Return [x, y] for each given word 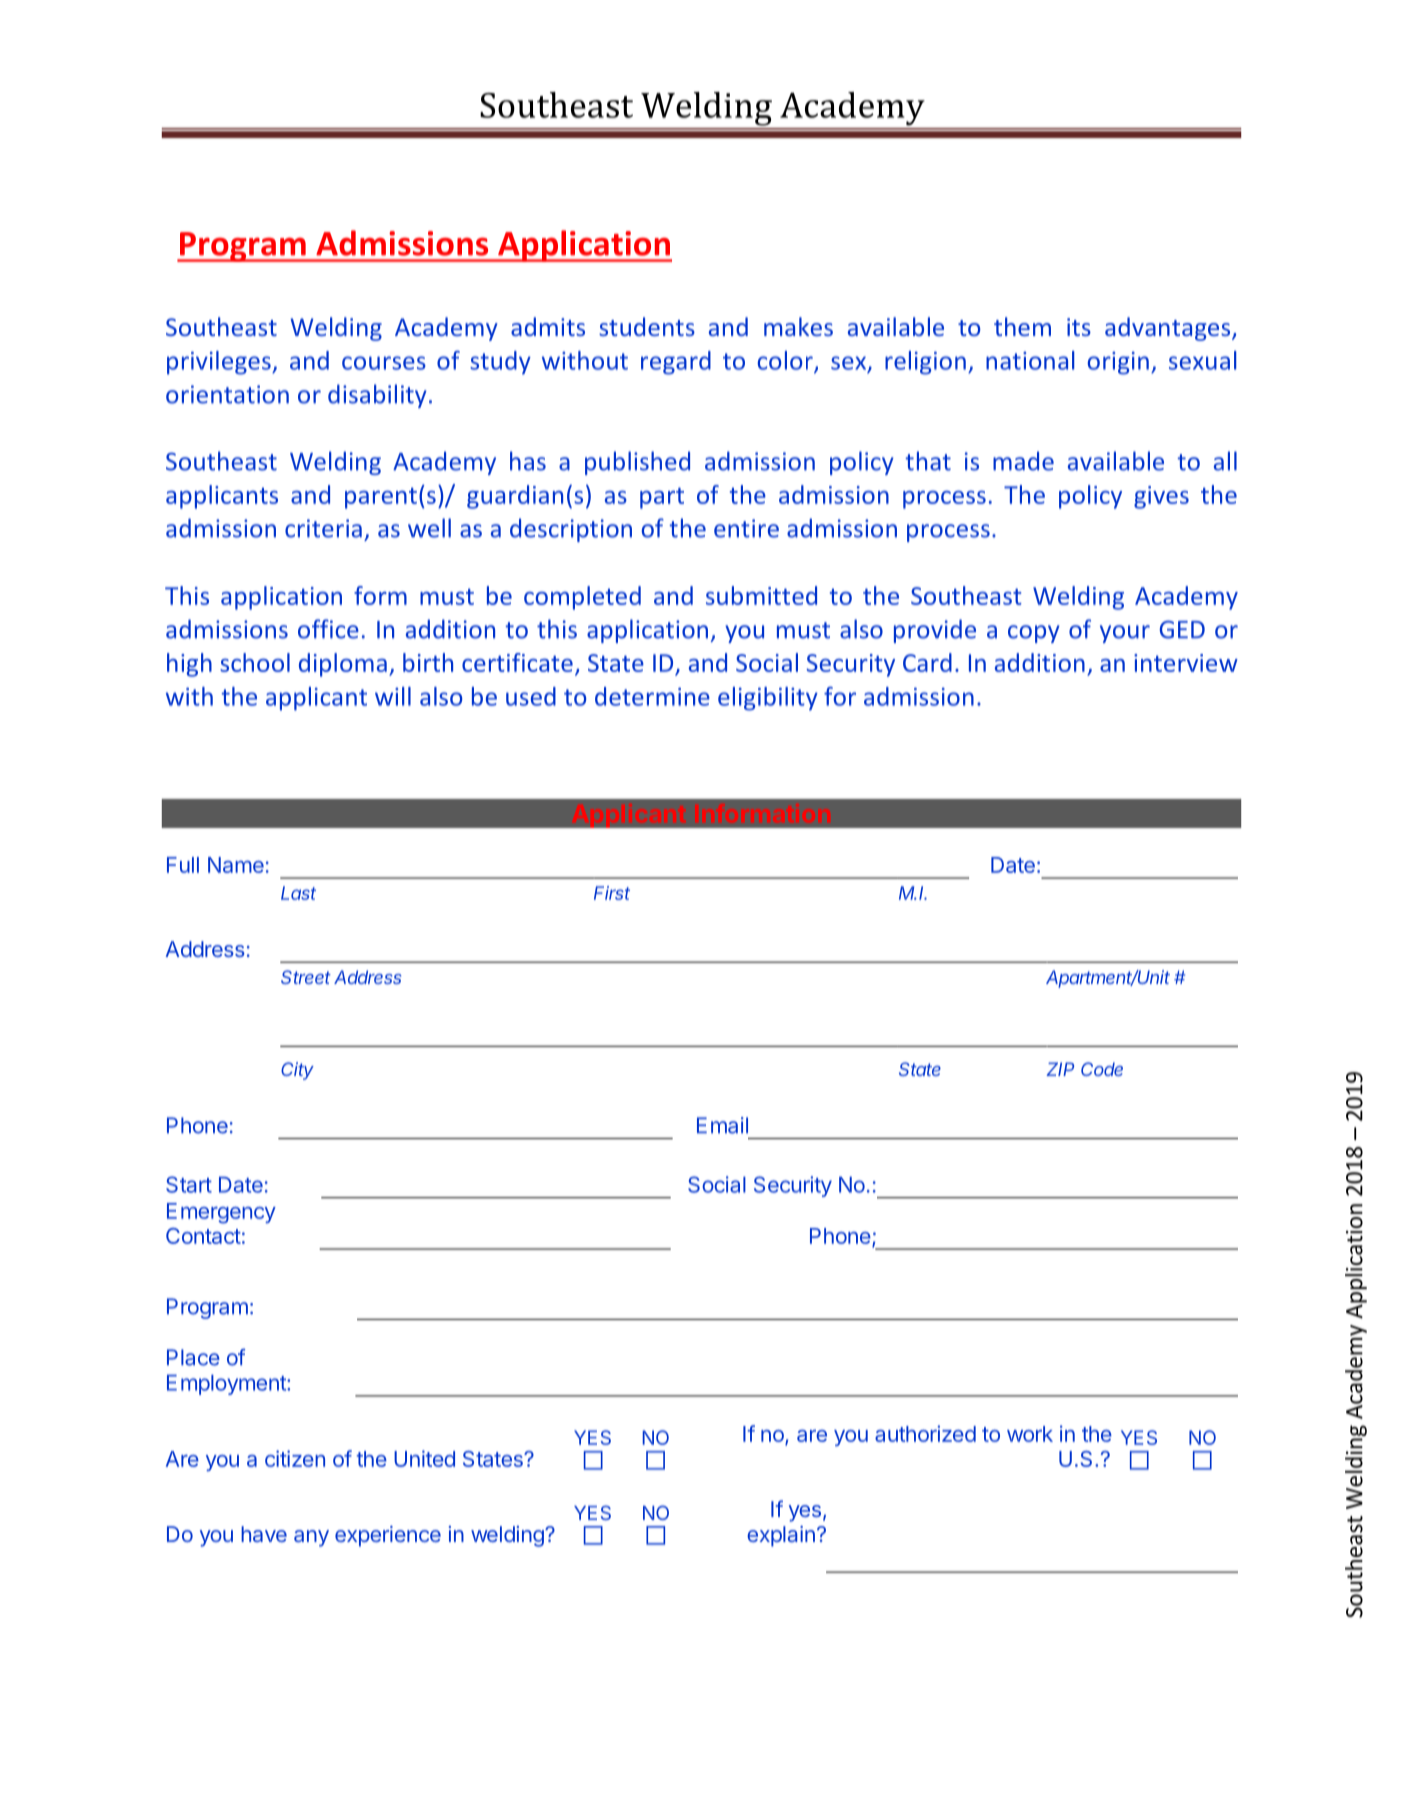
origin [1118, 363]
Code [1102, 1069]
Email [722, 1125]
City [297, 1071]
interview [1186, 663]
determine [652, 696]
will [393, 696]
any [311, 1538]
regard [676, 363]
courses [384, 363]
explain [781, 1536]
